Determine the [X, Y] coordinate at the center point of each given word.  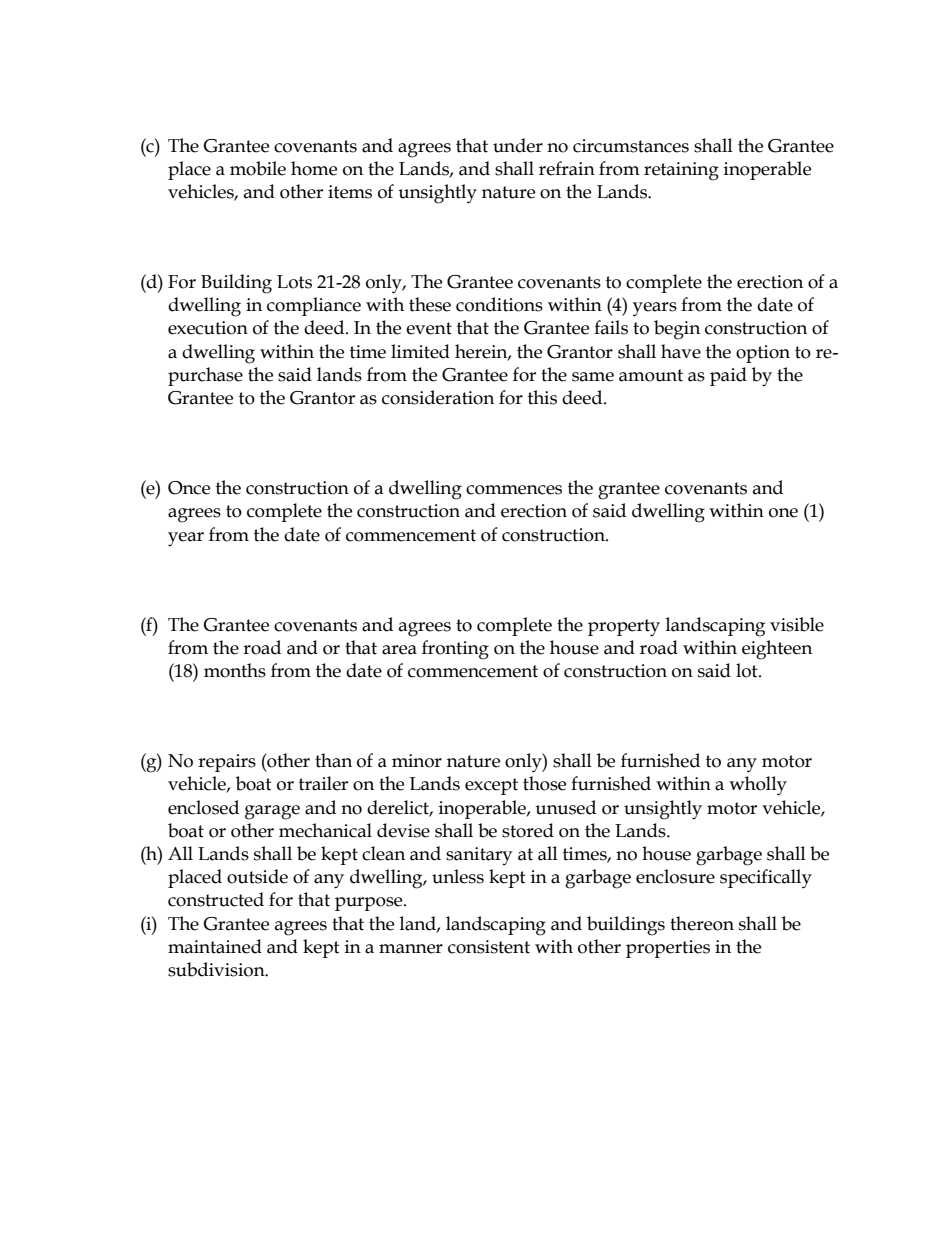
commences [514, 490]
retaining [681, 171]
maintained [215, 946]
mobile [258, 168]
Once [189, 488]
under [518, 145]
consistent [489, 947]
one [783, 513]
